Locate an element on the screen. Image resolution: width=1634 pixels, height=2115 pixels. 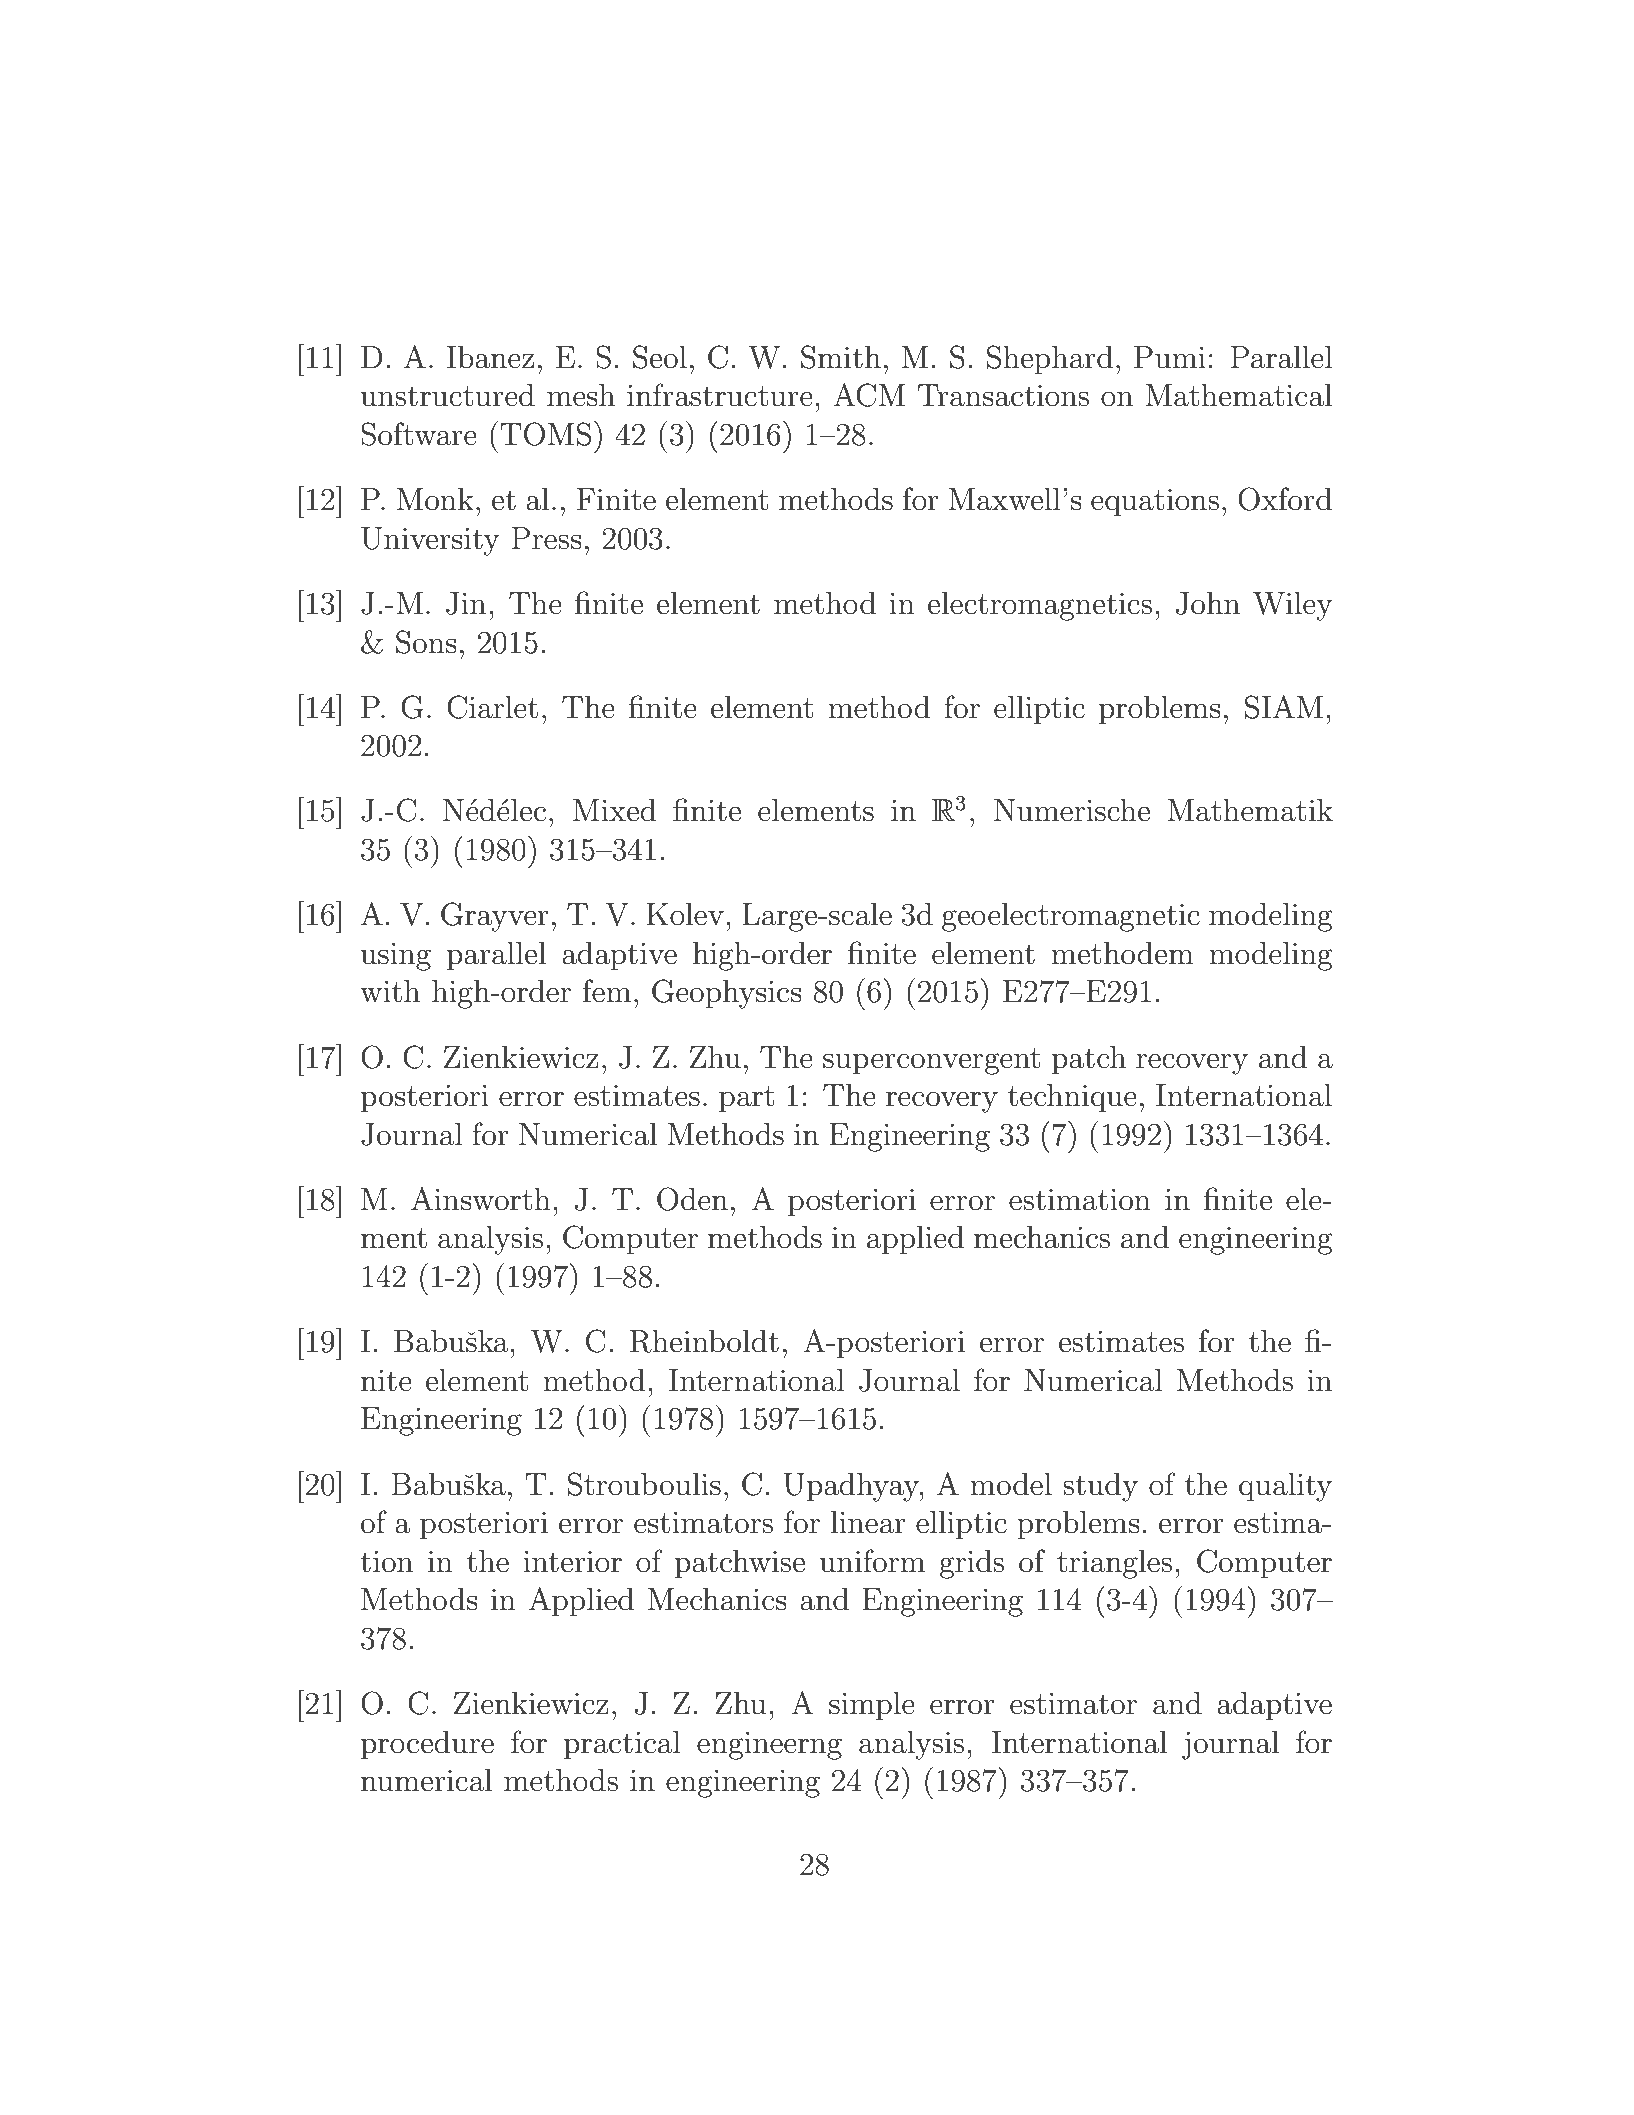
triangles is located at coordinates (1114, 1564).
